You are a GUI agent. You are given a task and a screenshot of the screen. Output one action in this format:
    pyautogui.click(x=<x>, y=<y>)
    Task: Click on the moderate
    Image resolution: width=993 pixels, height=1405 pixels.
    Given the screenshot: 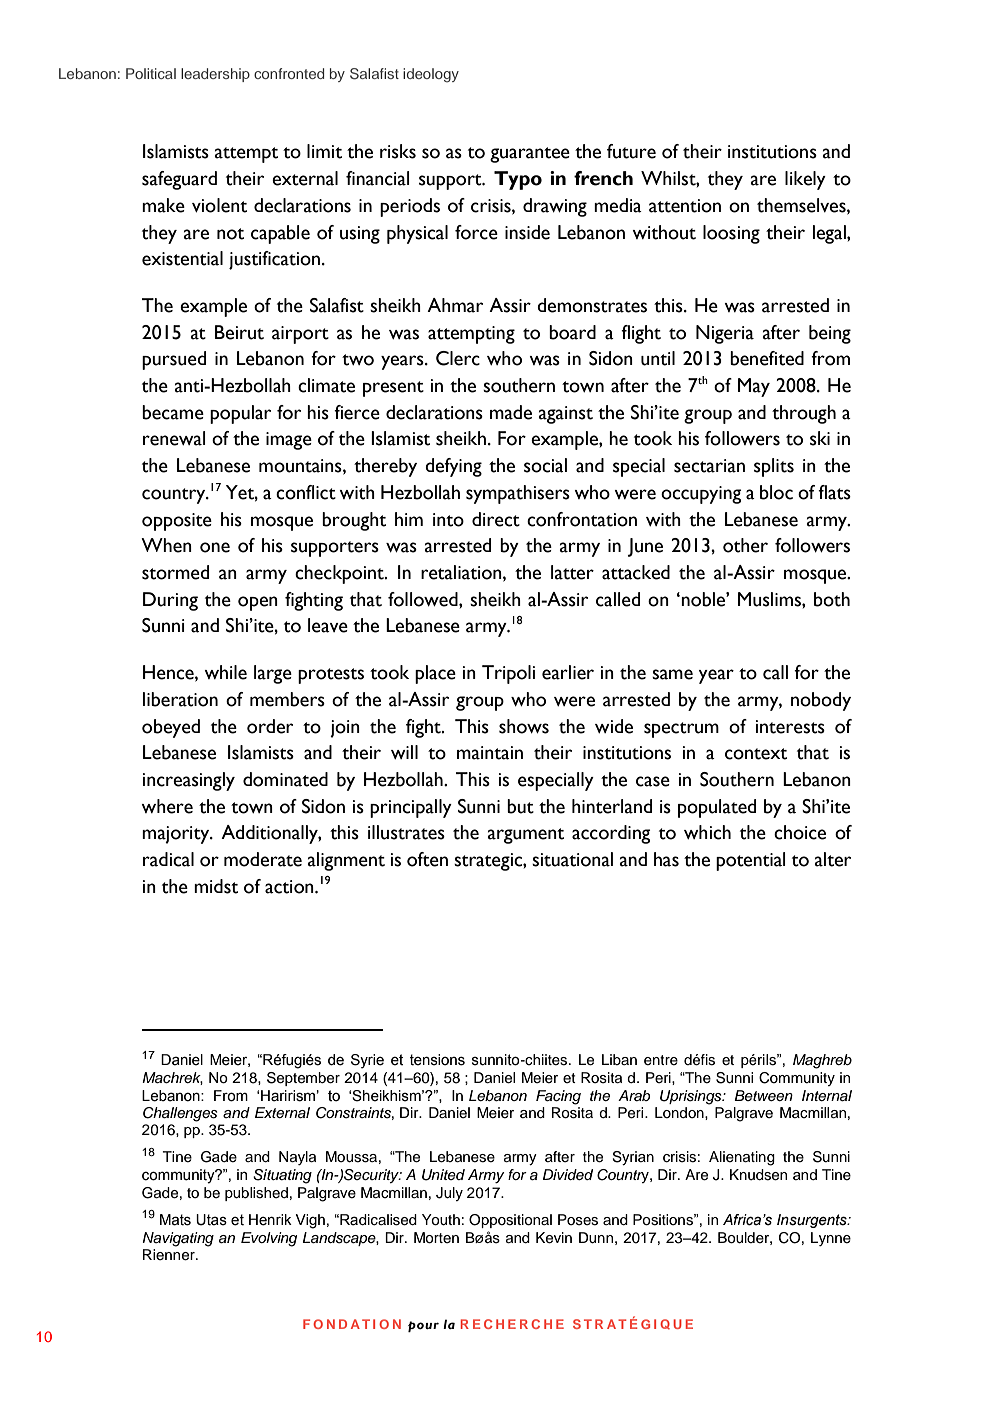 What is the action you would take?
    pyautogui.click(x=263, y=859)
